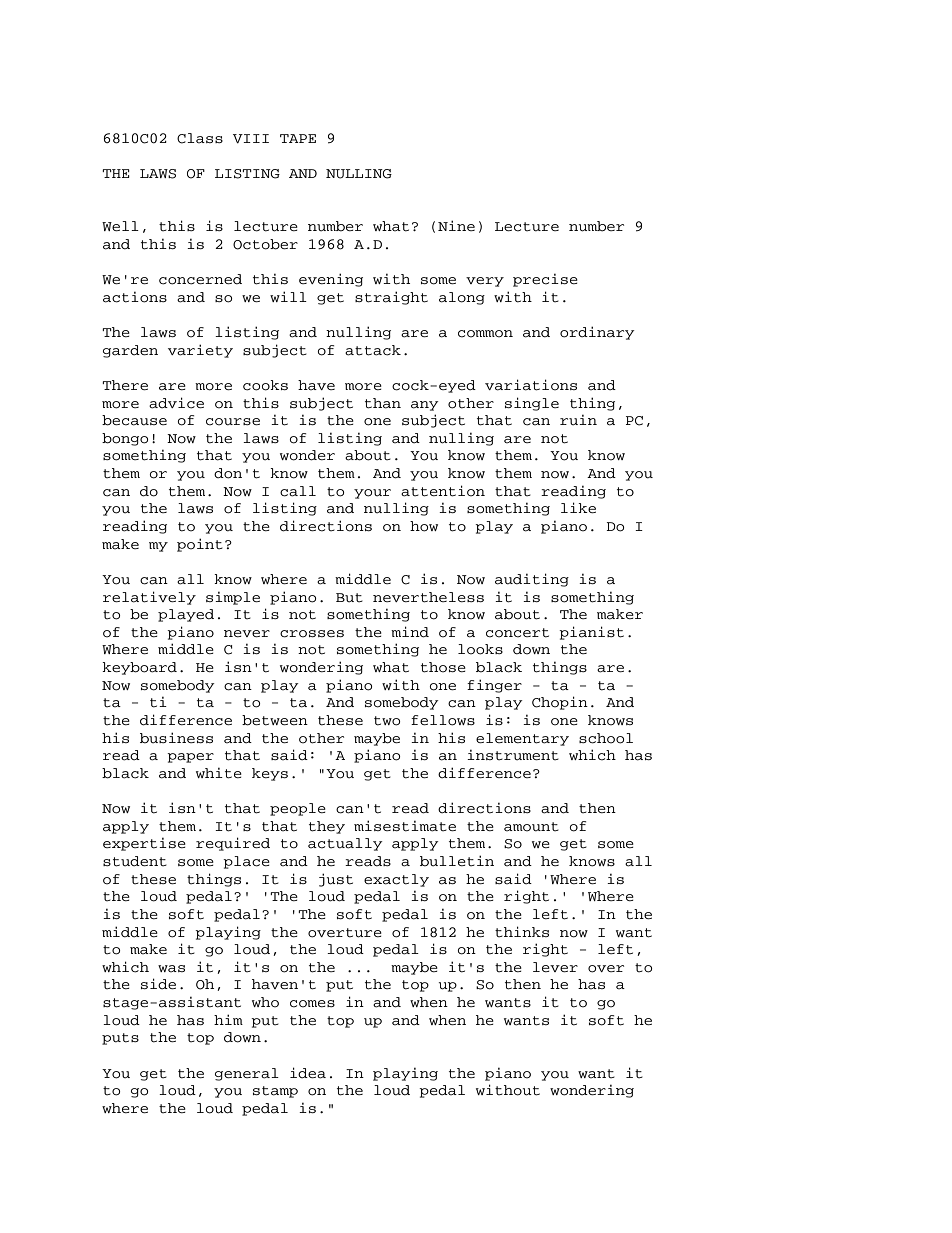 The width and height of the page is (952, 1233). What do you see at coordinates (578, 507) in the page?
I see `like` at bounding box center [578, 507].
